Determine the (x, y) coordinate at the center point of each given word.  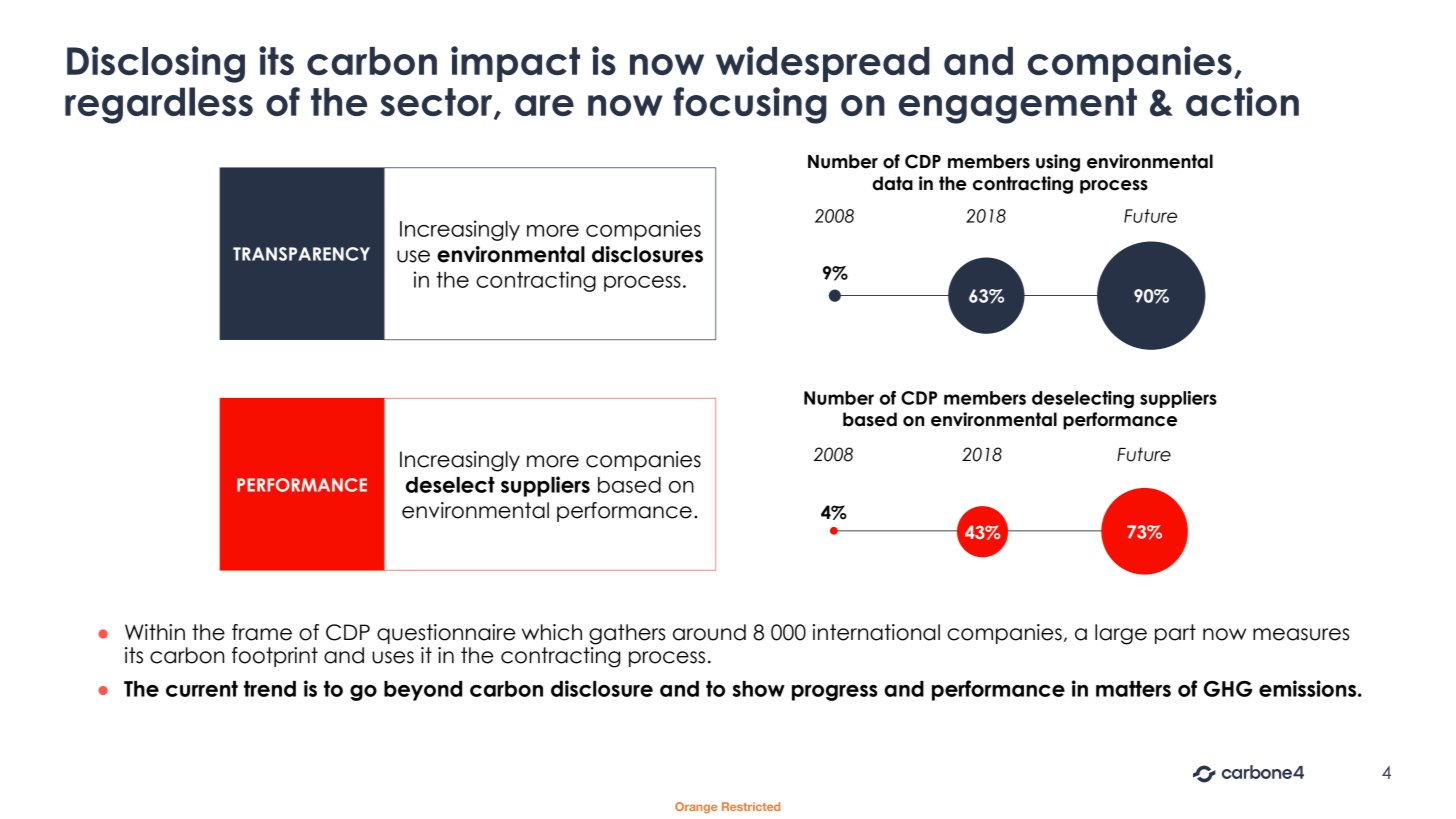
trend (270, 689)
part (1175, 634)
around (709, 632)
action (1242, 101)
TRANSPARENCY (301, 254)
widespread (823, 64)
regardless (159, 105)
